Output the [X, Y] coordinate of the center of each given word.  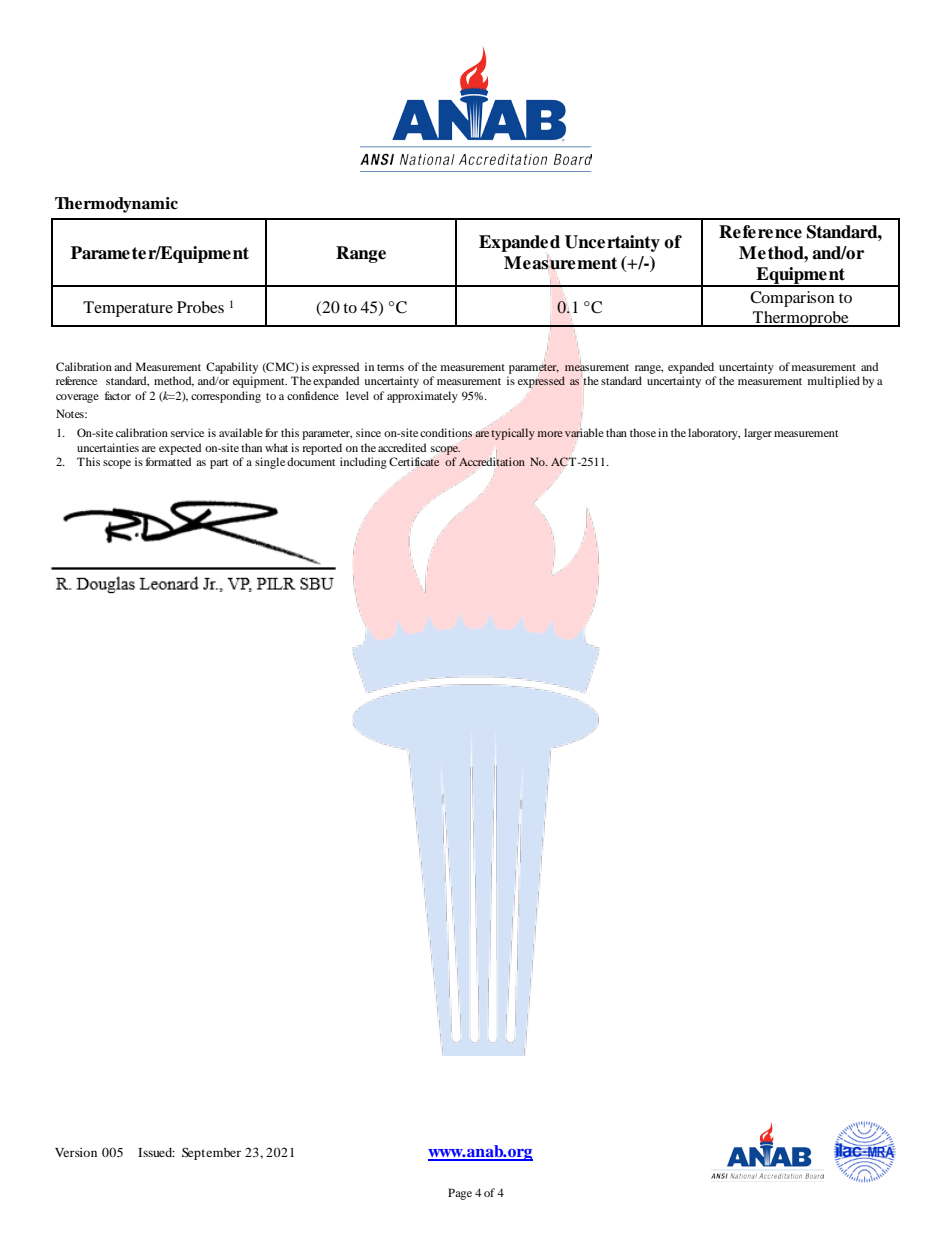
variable [584, 432]
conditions [446, 434]
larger [758, 434]
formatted [168, 461]
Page [460, 1194]
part [219, 464]
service [187, 432]
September [211, 1153]
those [643, 432]
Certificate [414, 462]
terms [390, 367]
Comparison [792, 299]
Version [76, 1152]
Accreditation [492, 461]
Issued [156, 1152]
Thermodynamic [116, 205]
